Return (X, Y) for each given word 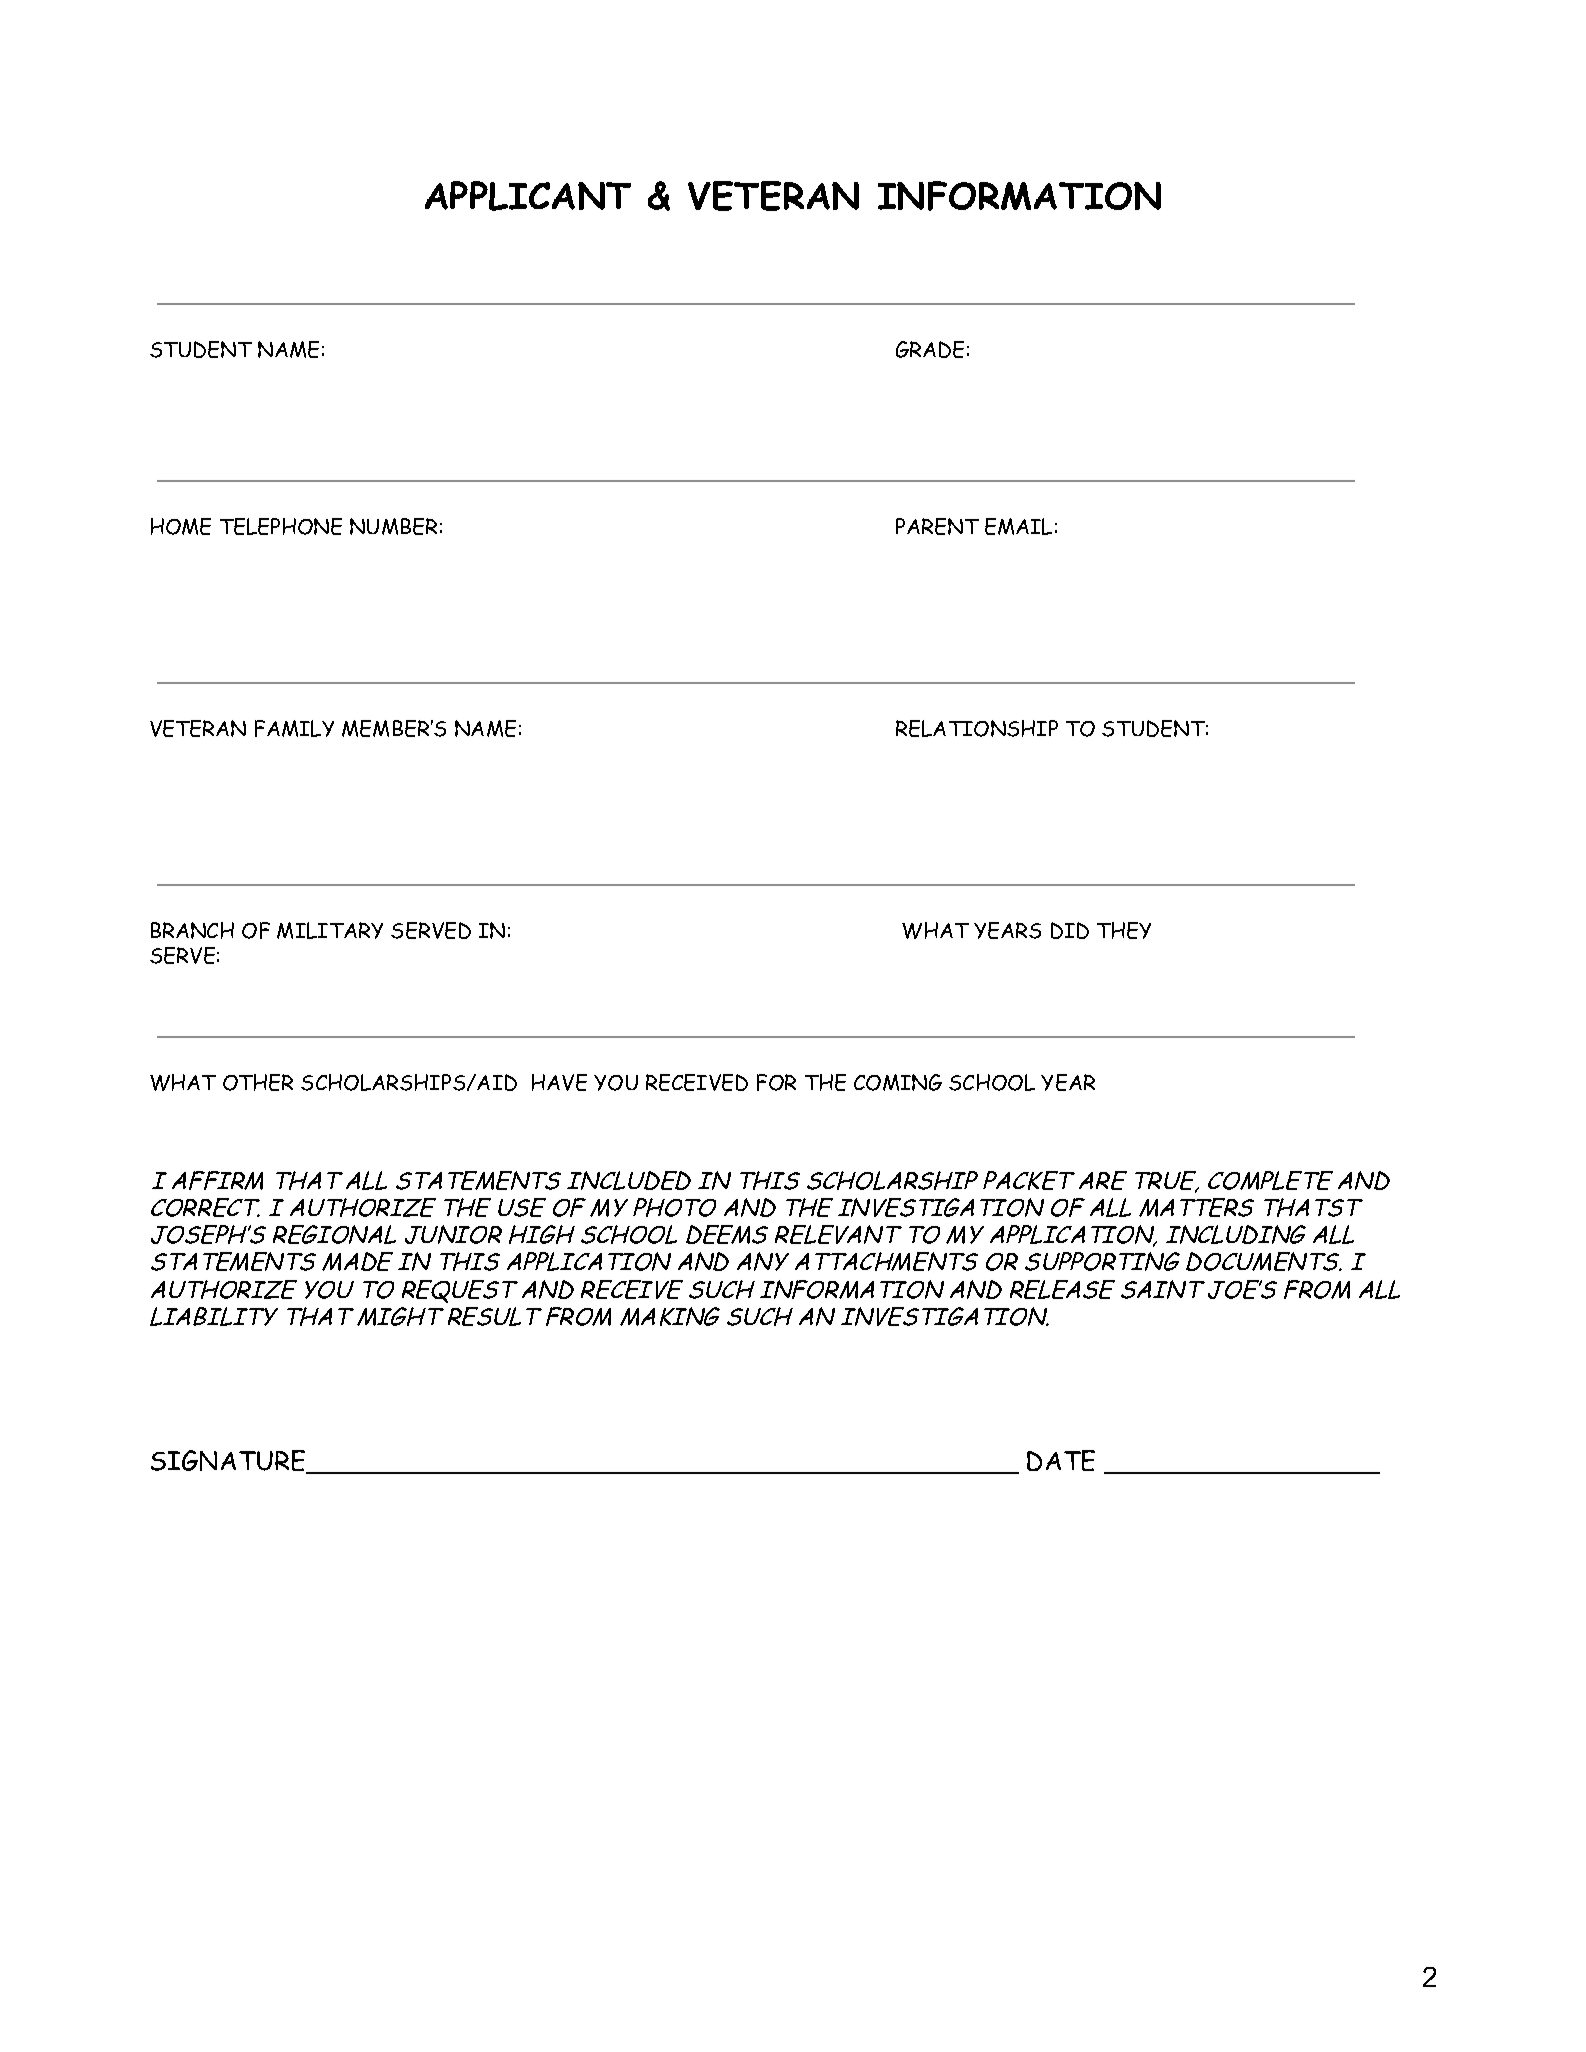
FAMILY (294, 728)
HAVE (559, 1082)
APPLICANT (528, 196)
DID (1070, 930)
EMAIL (1018, 526)
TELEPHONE (281, 526)
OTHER (258, 1082)
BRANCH (192, 930)
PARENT (937, 526)
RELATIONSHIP (977, 728)
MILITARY (330, 930)
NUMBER (393, 526)
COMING (898, 1082)
